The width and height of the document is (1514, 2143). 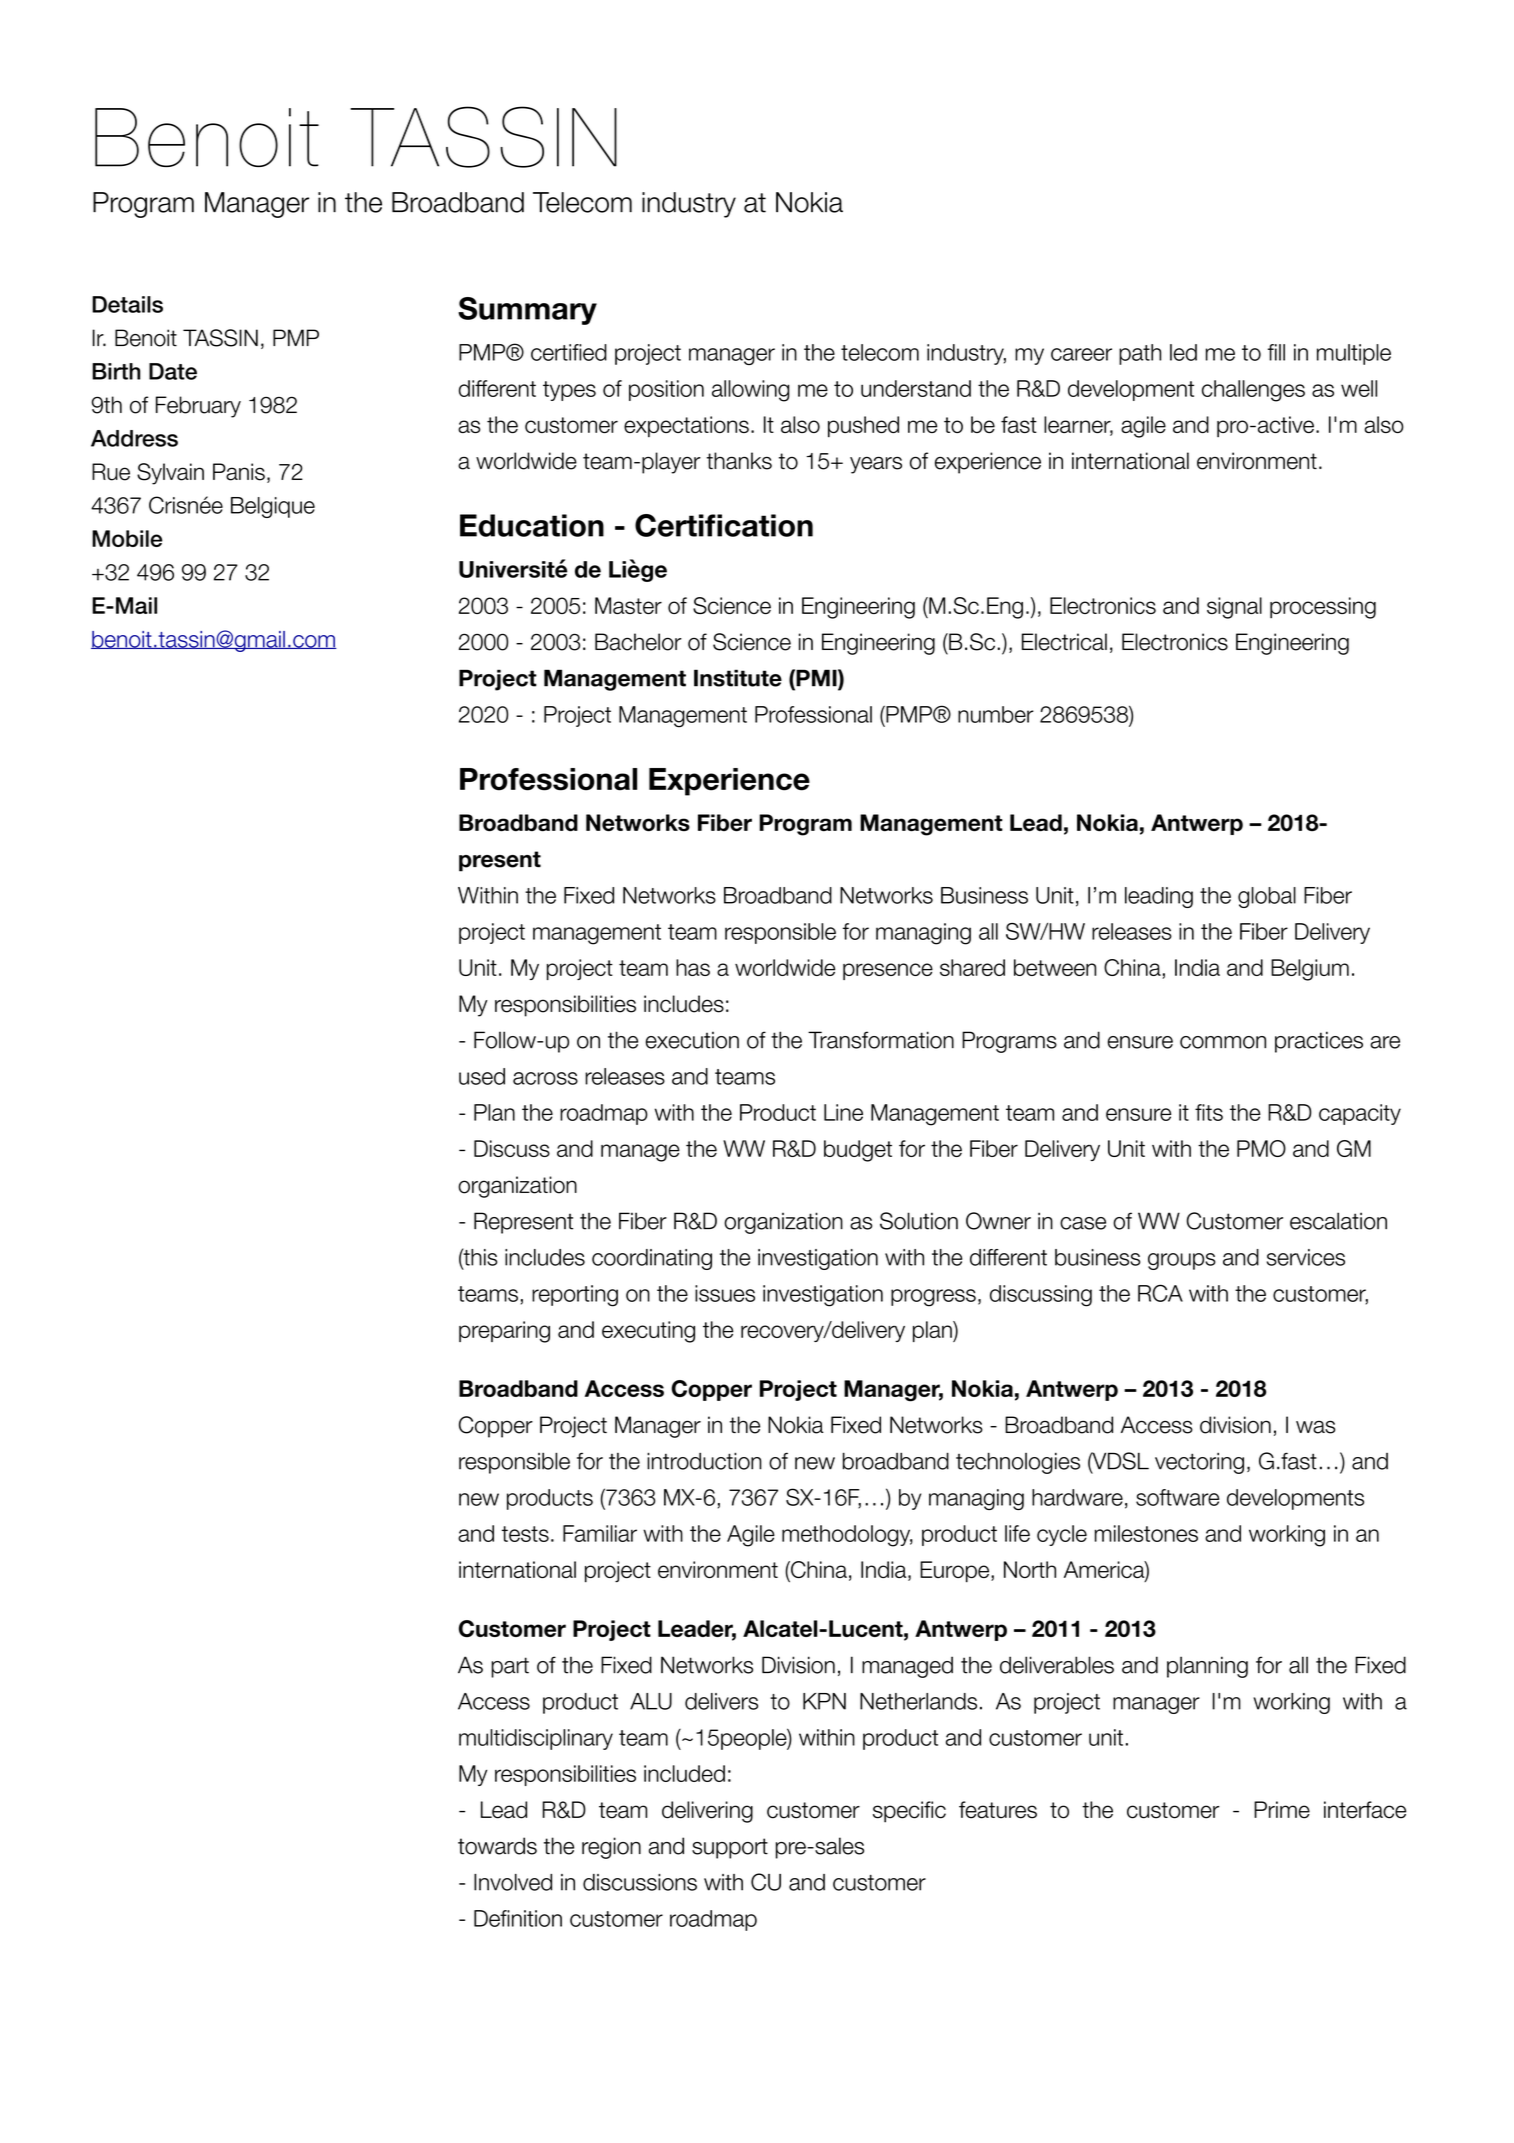 I want to click on global, so click(x=1267, y=897).
